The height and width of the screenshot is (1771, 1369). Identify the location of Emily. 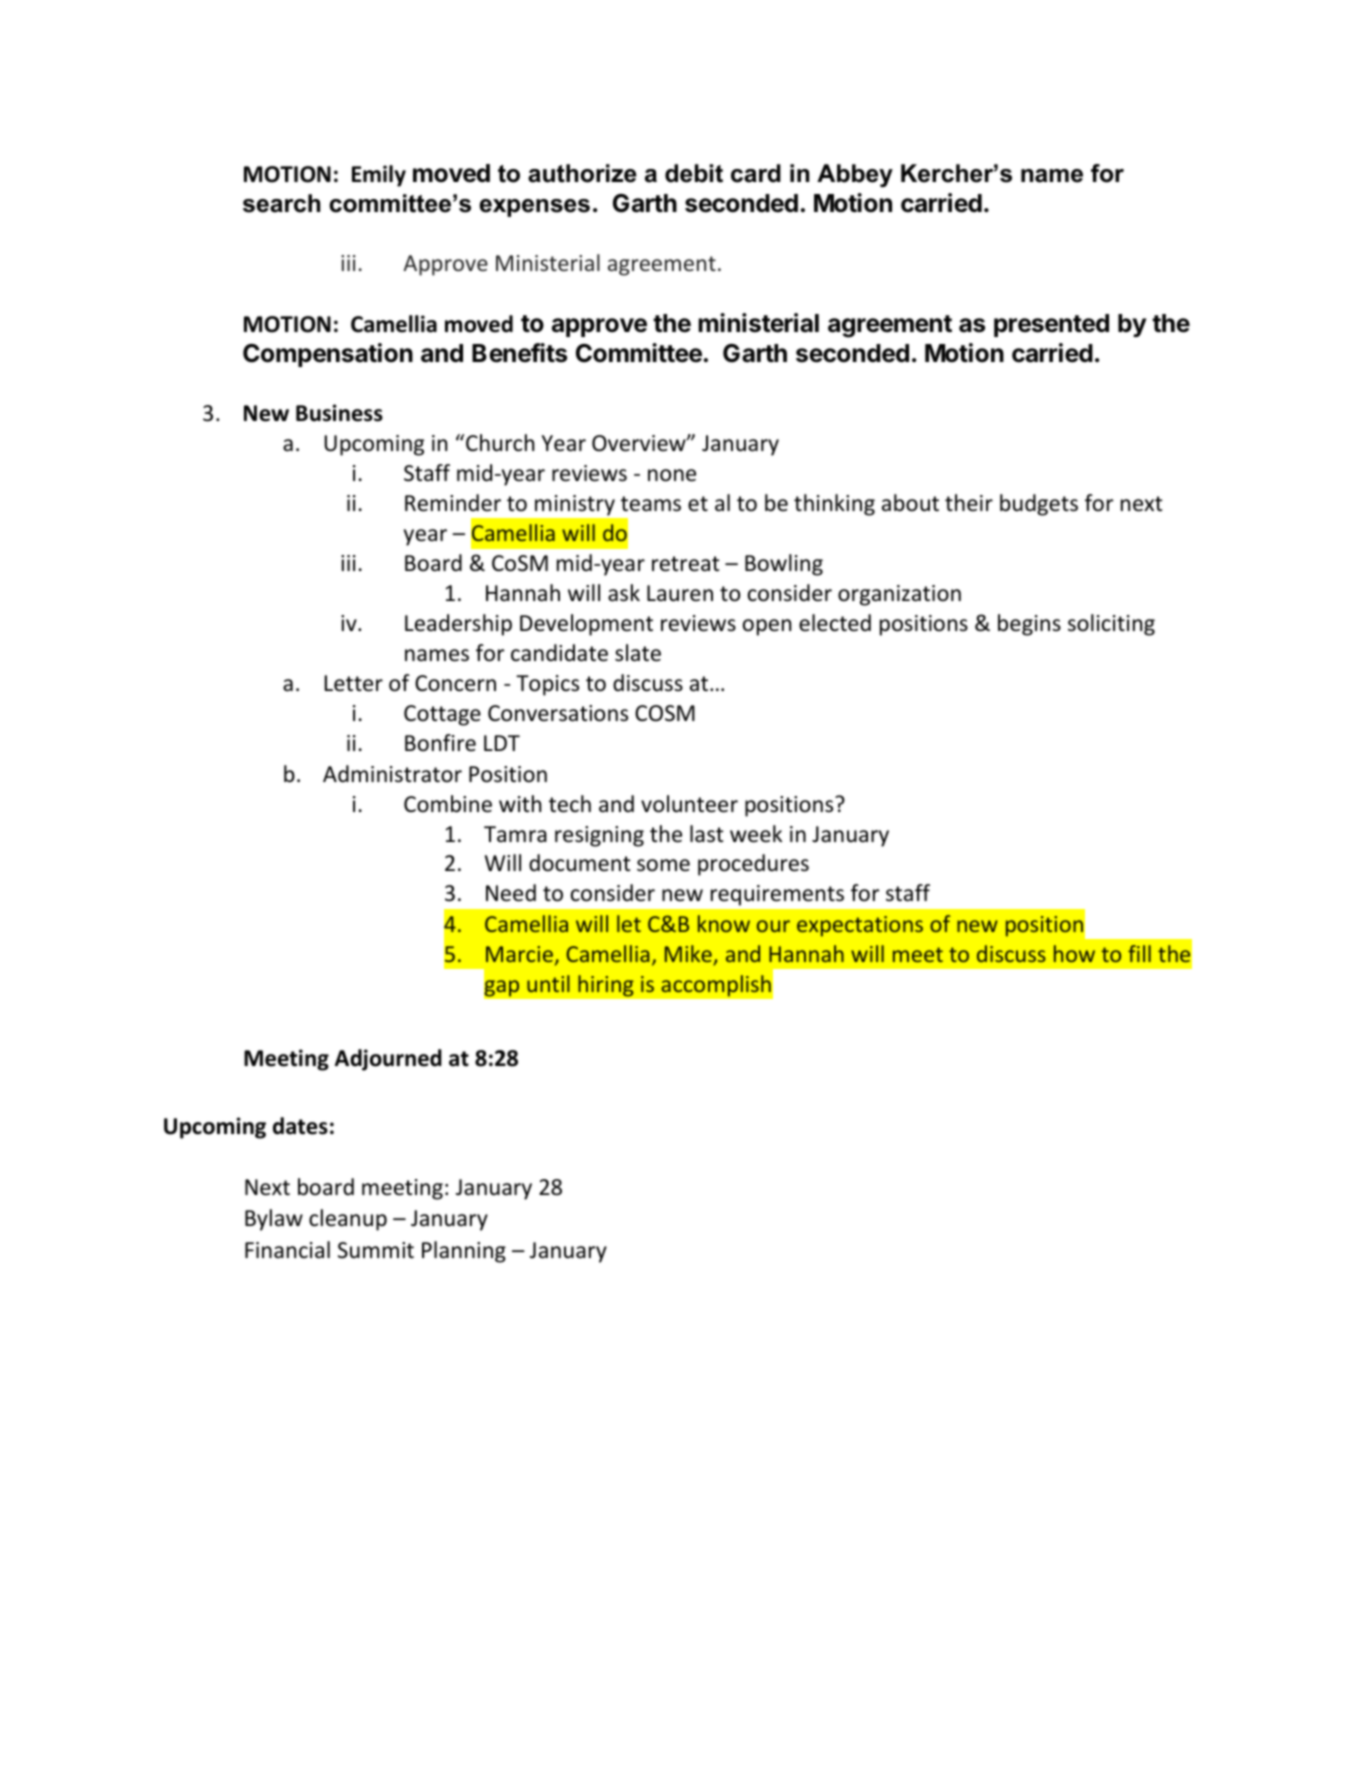
(379, 176).
